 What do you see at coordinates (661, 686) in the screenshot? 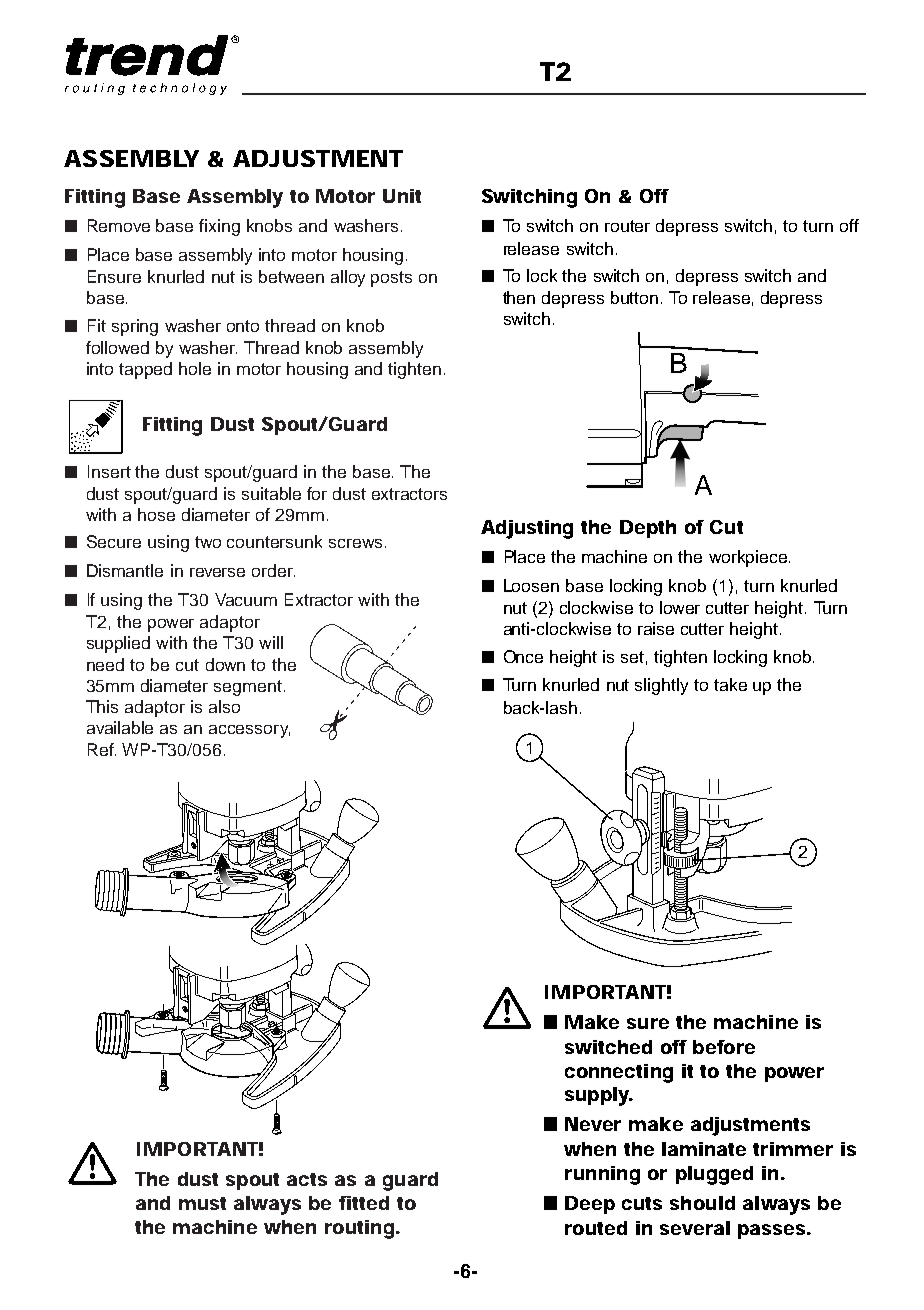
I see `slightly` at bounding box center [661, 686].
